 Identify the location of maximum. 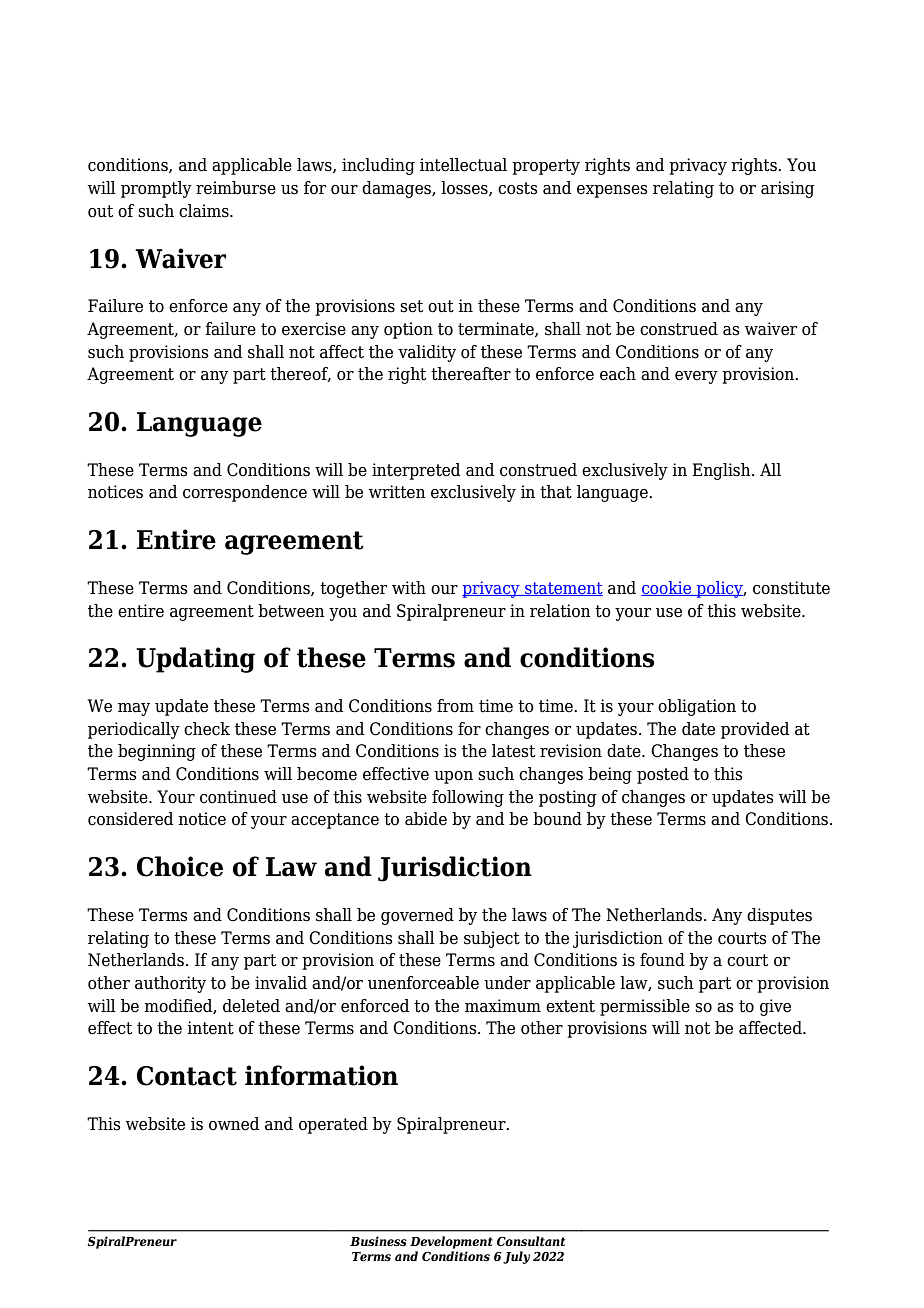
(503, 1006).
